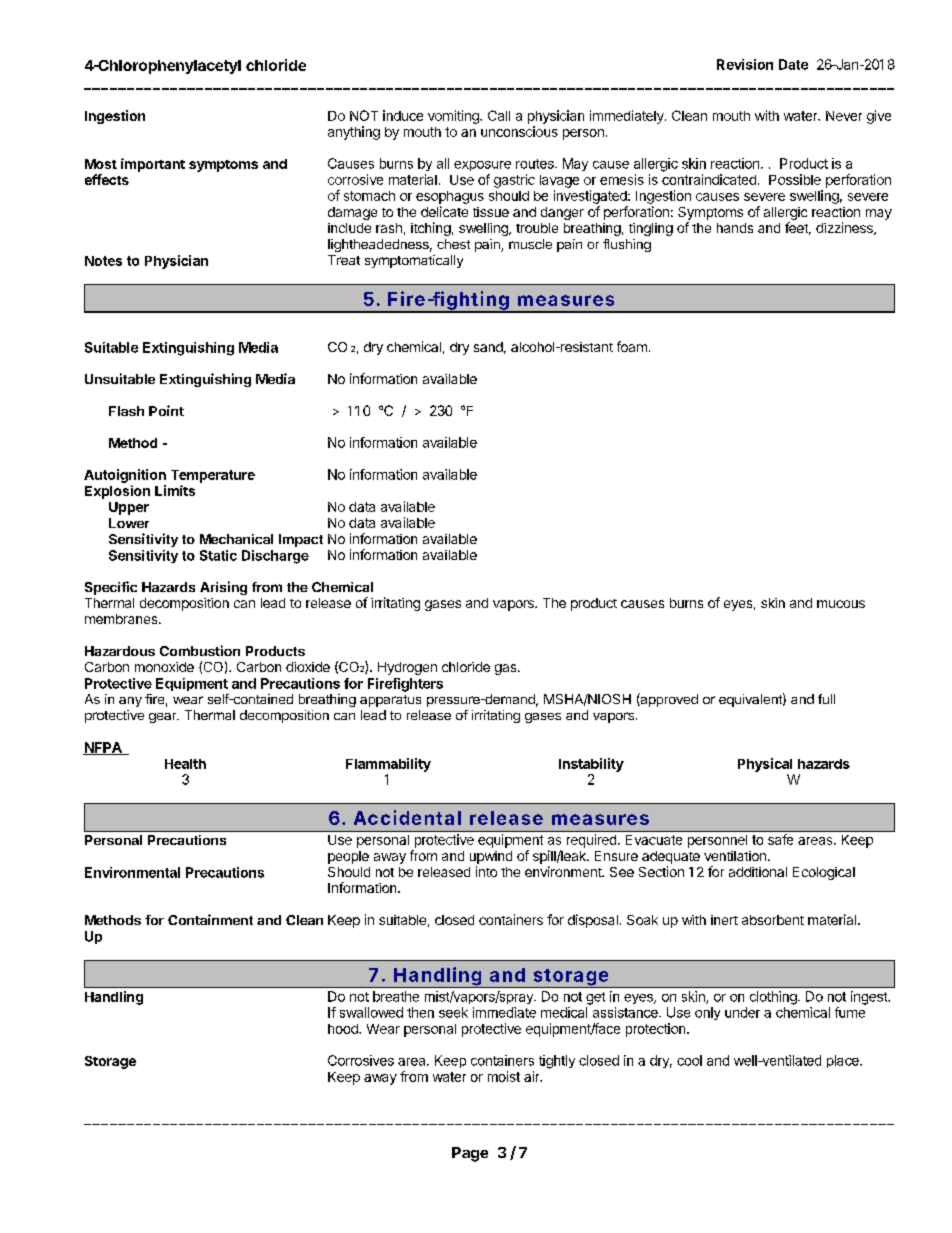  What do you see at coordinates (223, 588) in the screenshot?
I see `Arising` at bounding box center [223, 588].
